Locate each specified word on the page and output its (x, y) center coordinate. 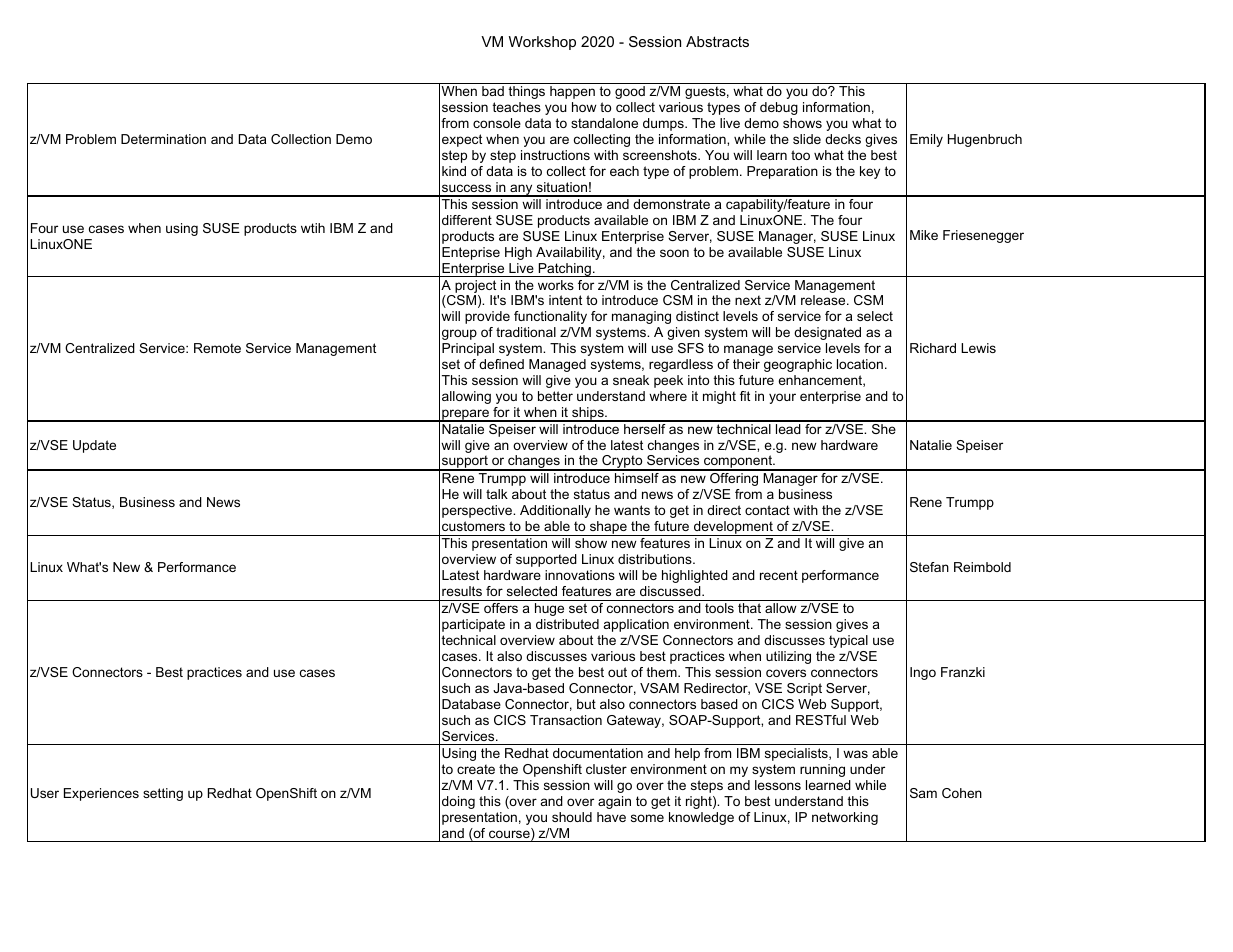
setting (163, 794)
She (884, 427)
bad (493, 91)
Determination (163, 139)
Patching (565, 270)
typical (848, 641)
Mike (924, 235)
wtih (313, 228)
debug (779, 108)
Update (94, 446)
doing (458, 802)
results (462, 591)
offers (501, 608)
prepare (465, 415)
